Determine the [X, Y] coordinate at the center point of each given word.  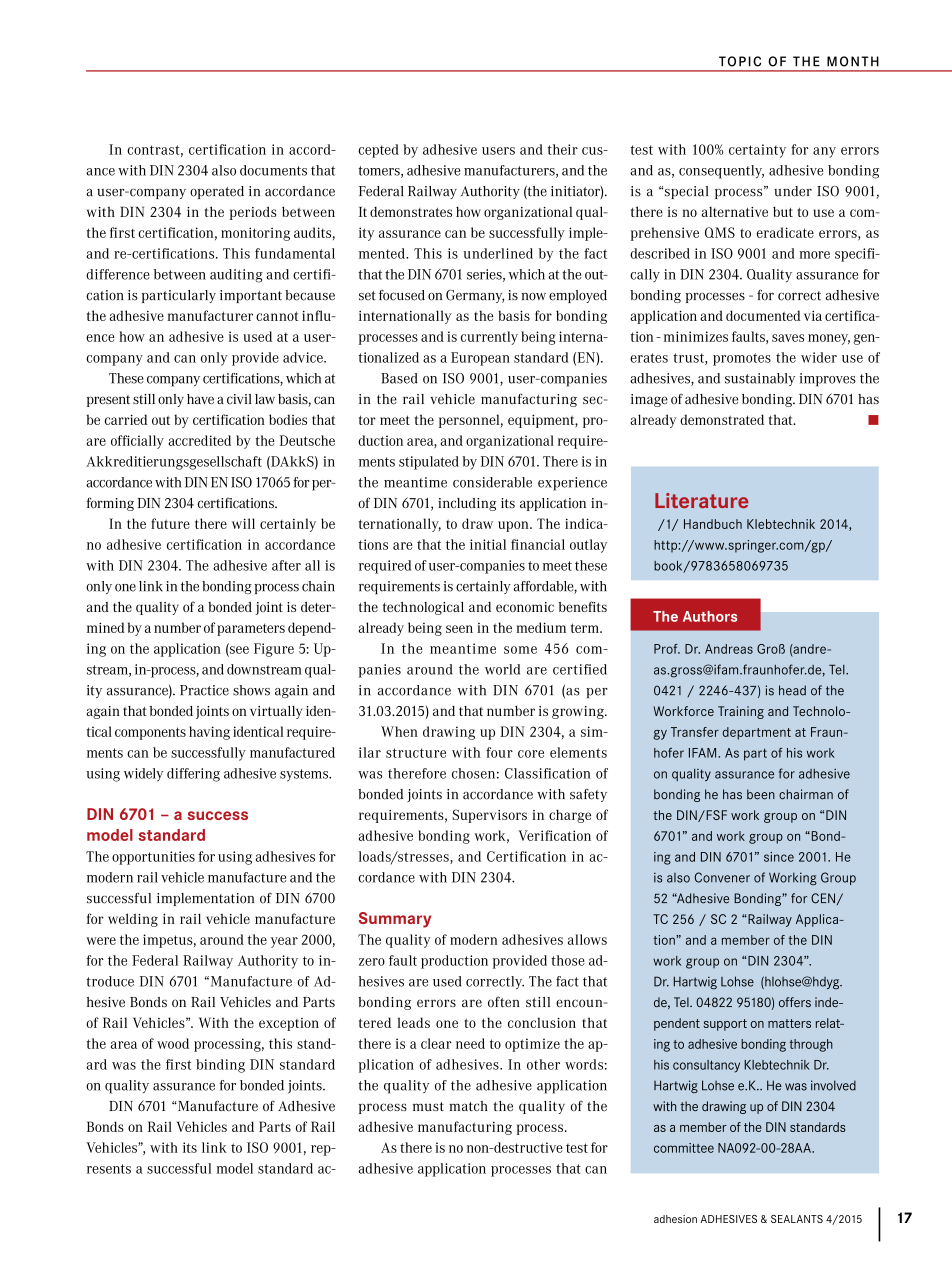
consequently [721, 172]
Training [741, 712]
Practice [204, 690]
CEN [823, 898]
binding [220, 1066]
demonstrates [411, 212]
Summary [395, 920]
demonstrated [722, 419]
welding [133, 920]
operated [217, 192]
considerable [492, 482]
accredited [199, 440]
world [502, 669]
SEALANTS [797, 1219]
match [468, 1106]
